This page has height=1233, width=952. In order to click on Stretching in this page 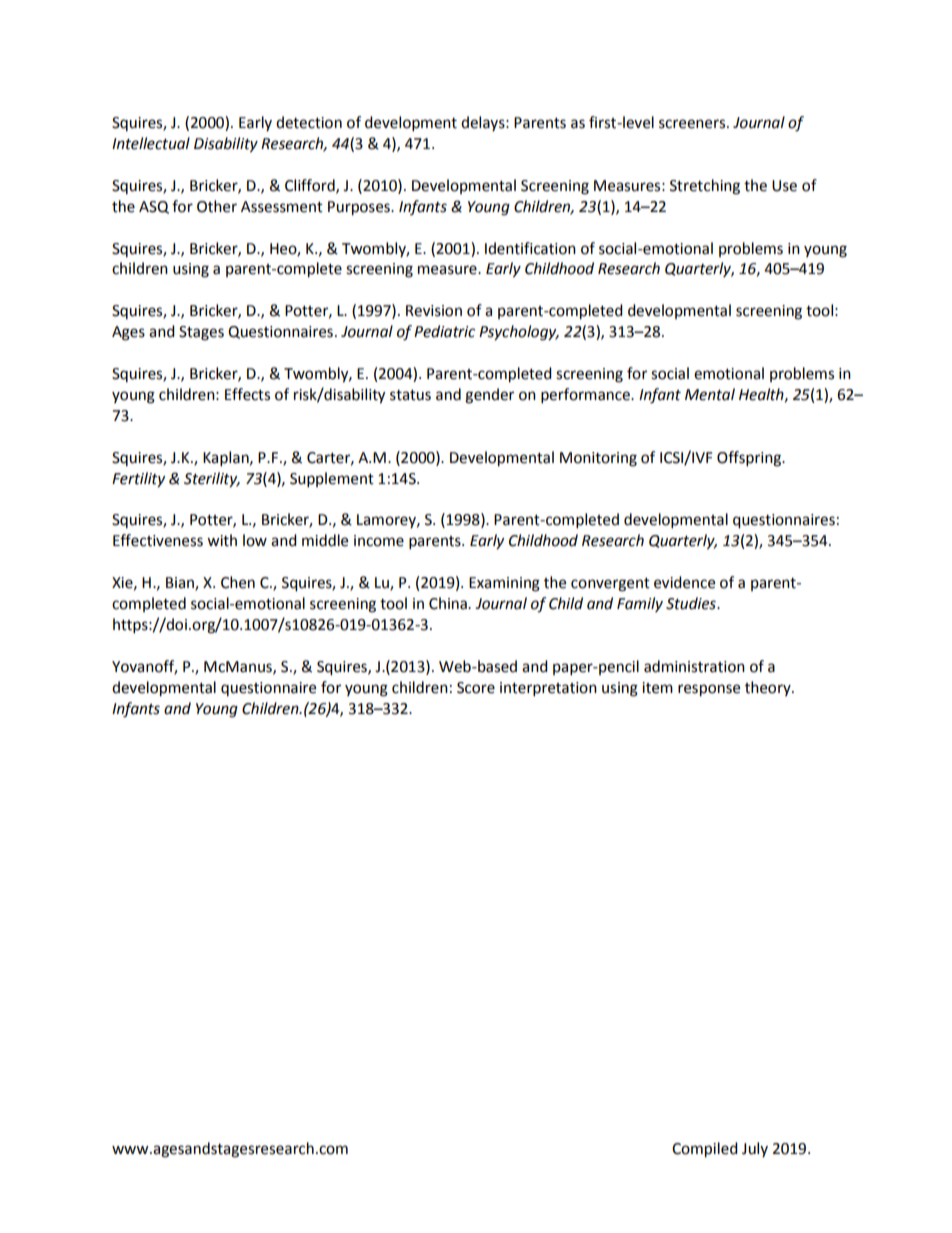, I will do `click(705, 187)`.
